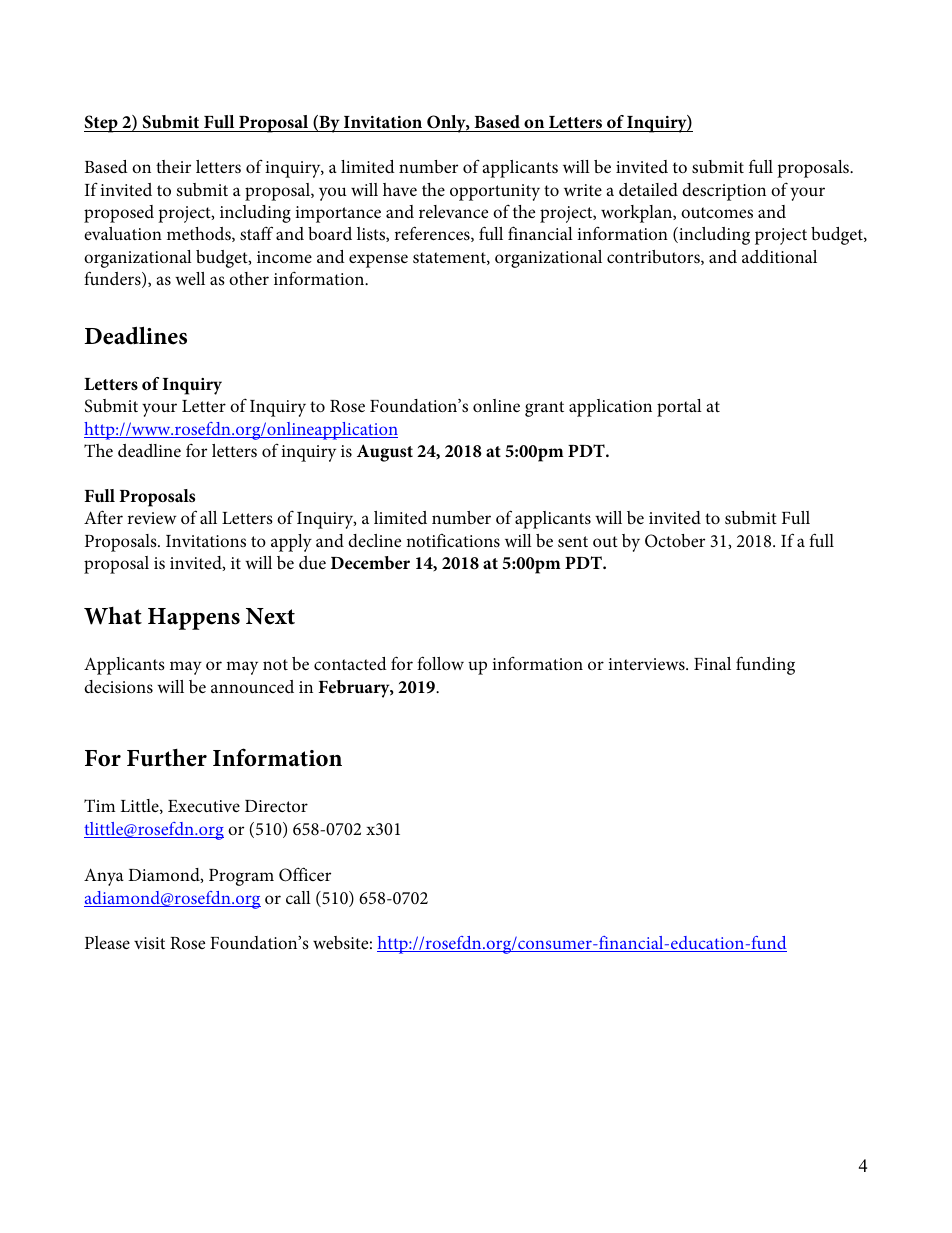  Describe the element at coordinates (400, 189) in the document. I see `have` at that location.
